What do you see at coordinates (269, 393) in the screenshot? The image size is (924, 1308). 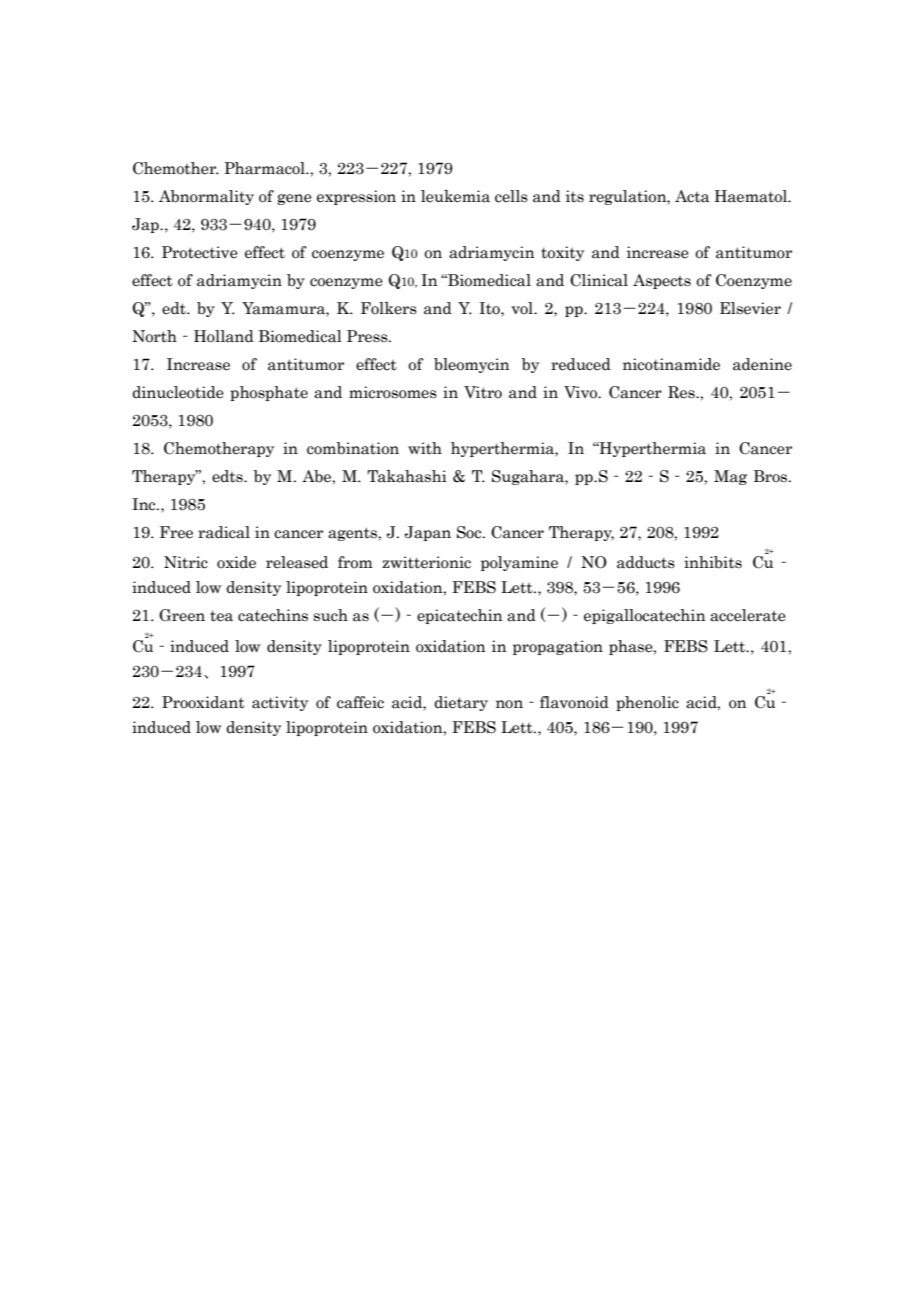 I see `phosphate` at bounding box center [269, 393].
